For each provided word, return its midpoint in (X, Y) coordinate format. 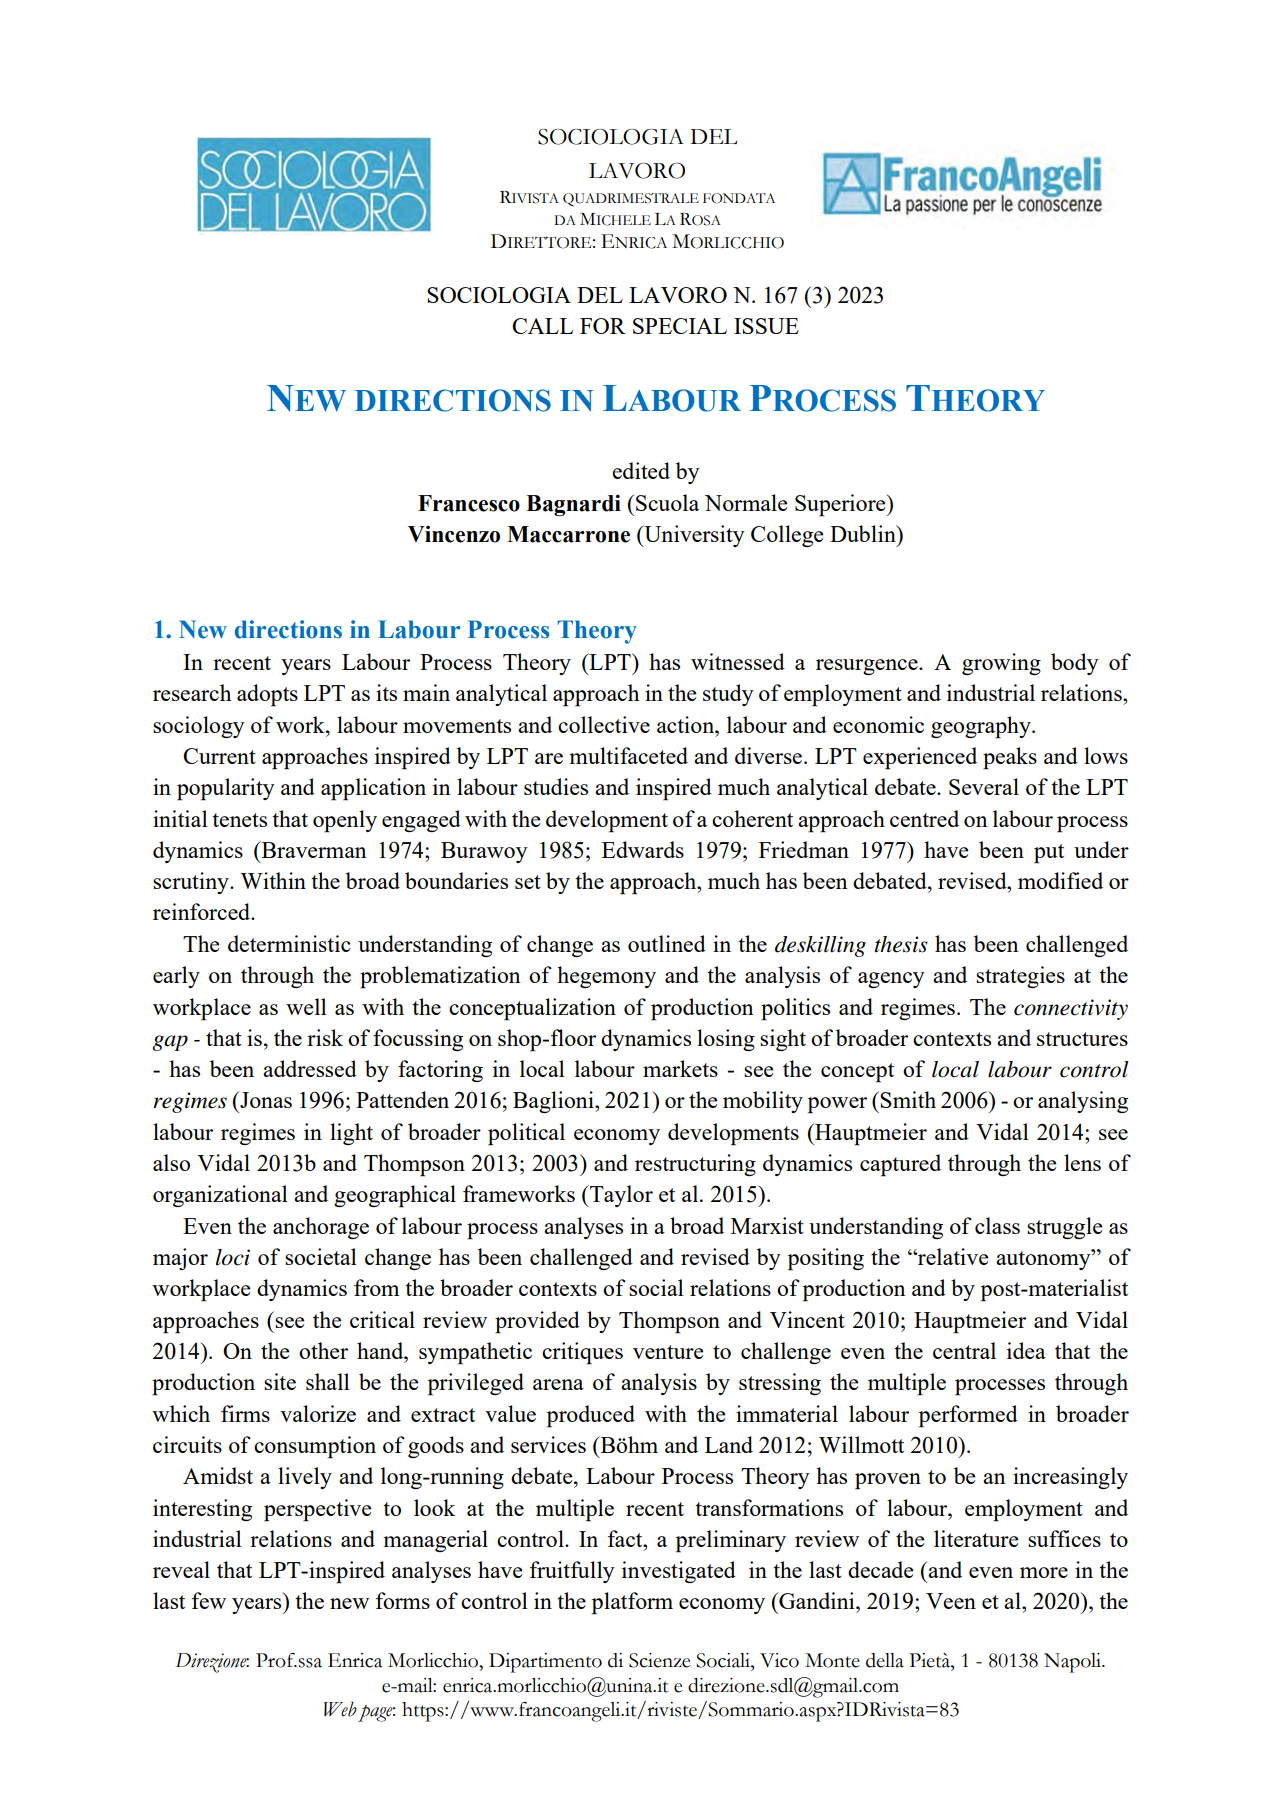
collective (604, 724)
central (964, 1350)
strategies (1020, 977)
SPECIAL (680, 326)
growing (1001, 664)
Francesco (469, 503)
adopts (267, 695)
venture (668, 1352)
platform (632, 1603)
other (323, 1350)
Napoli (1074, 1663)
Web (340, 1709)
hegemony (606, 977)
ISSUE (766, 326)
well (306, 1006)
